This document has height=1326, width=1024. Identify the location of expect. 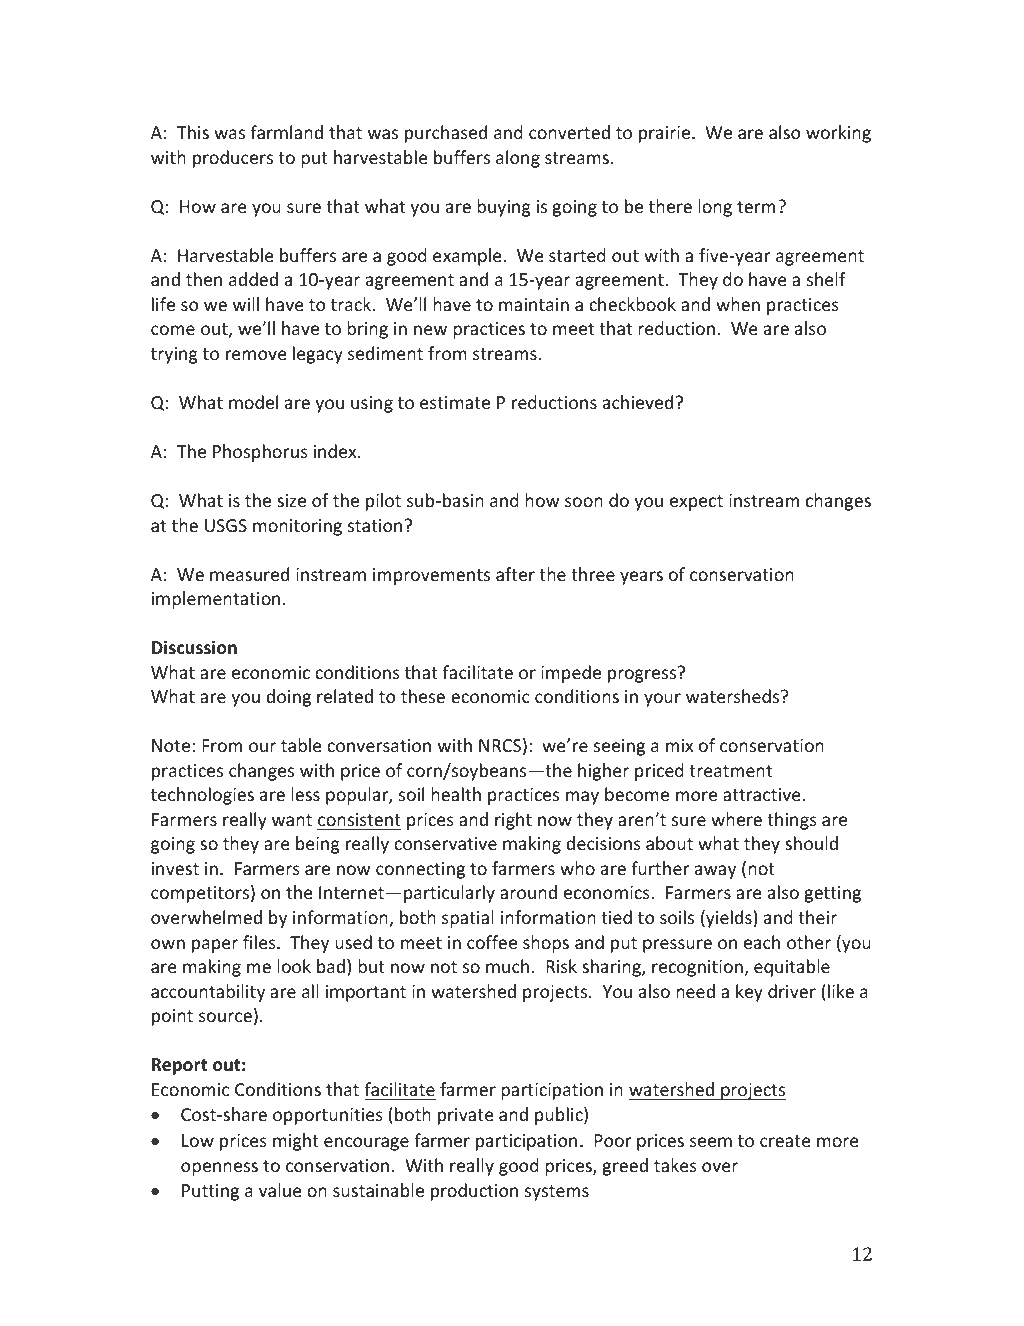
(696, 503).
